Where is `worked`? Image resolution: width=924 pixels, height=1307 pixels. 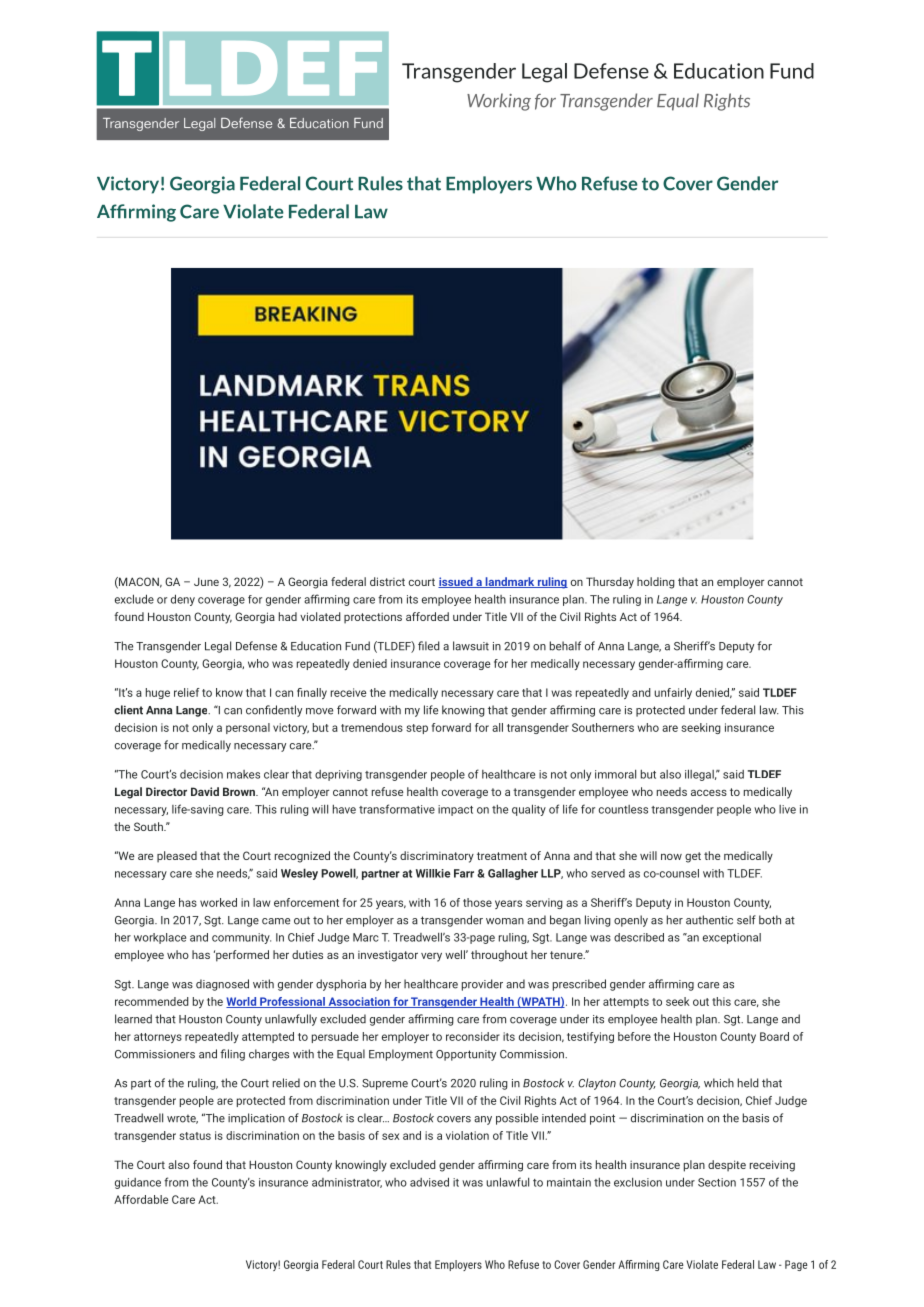
worked is located at coordinates (218, 902).
